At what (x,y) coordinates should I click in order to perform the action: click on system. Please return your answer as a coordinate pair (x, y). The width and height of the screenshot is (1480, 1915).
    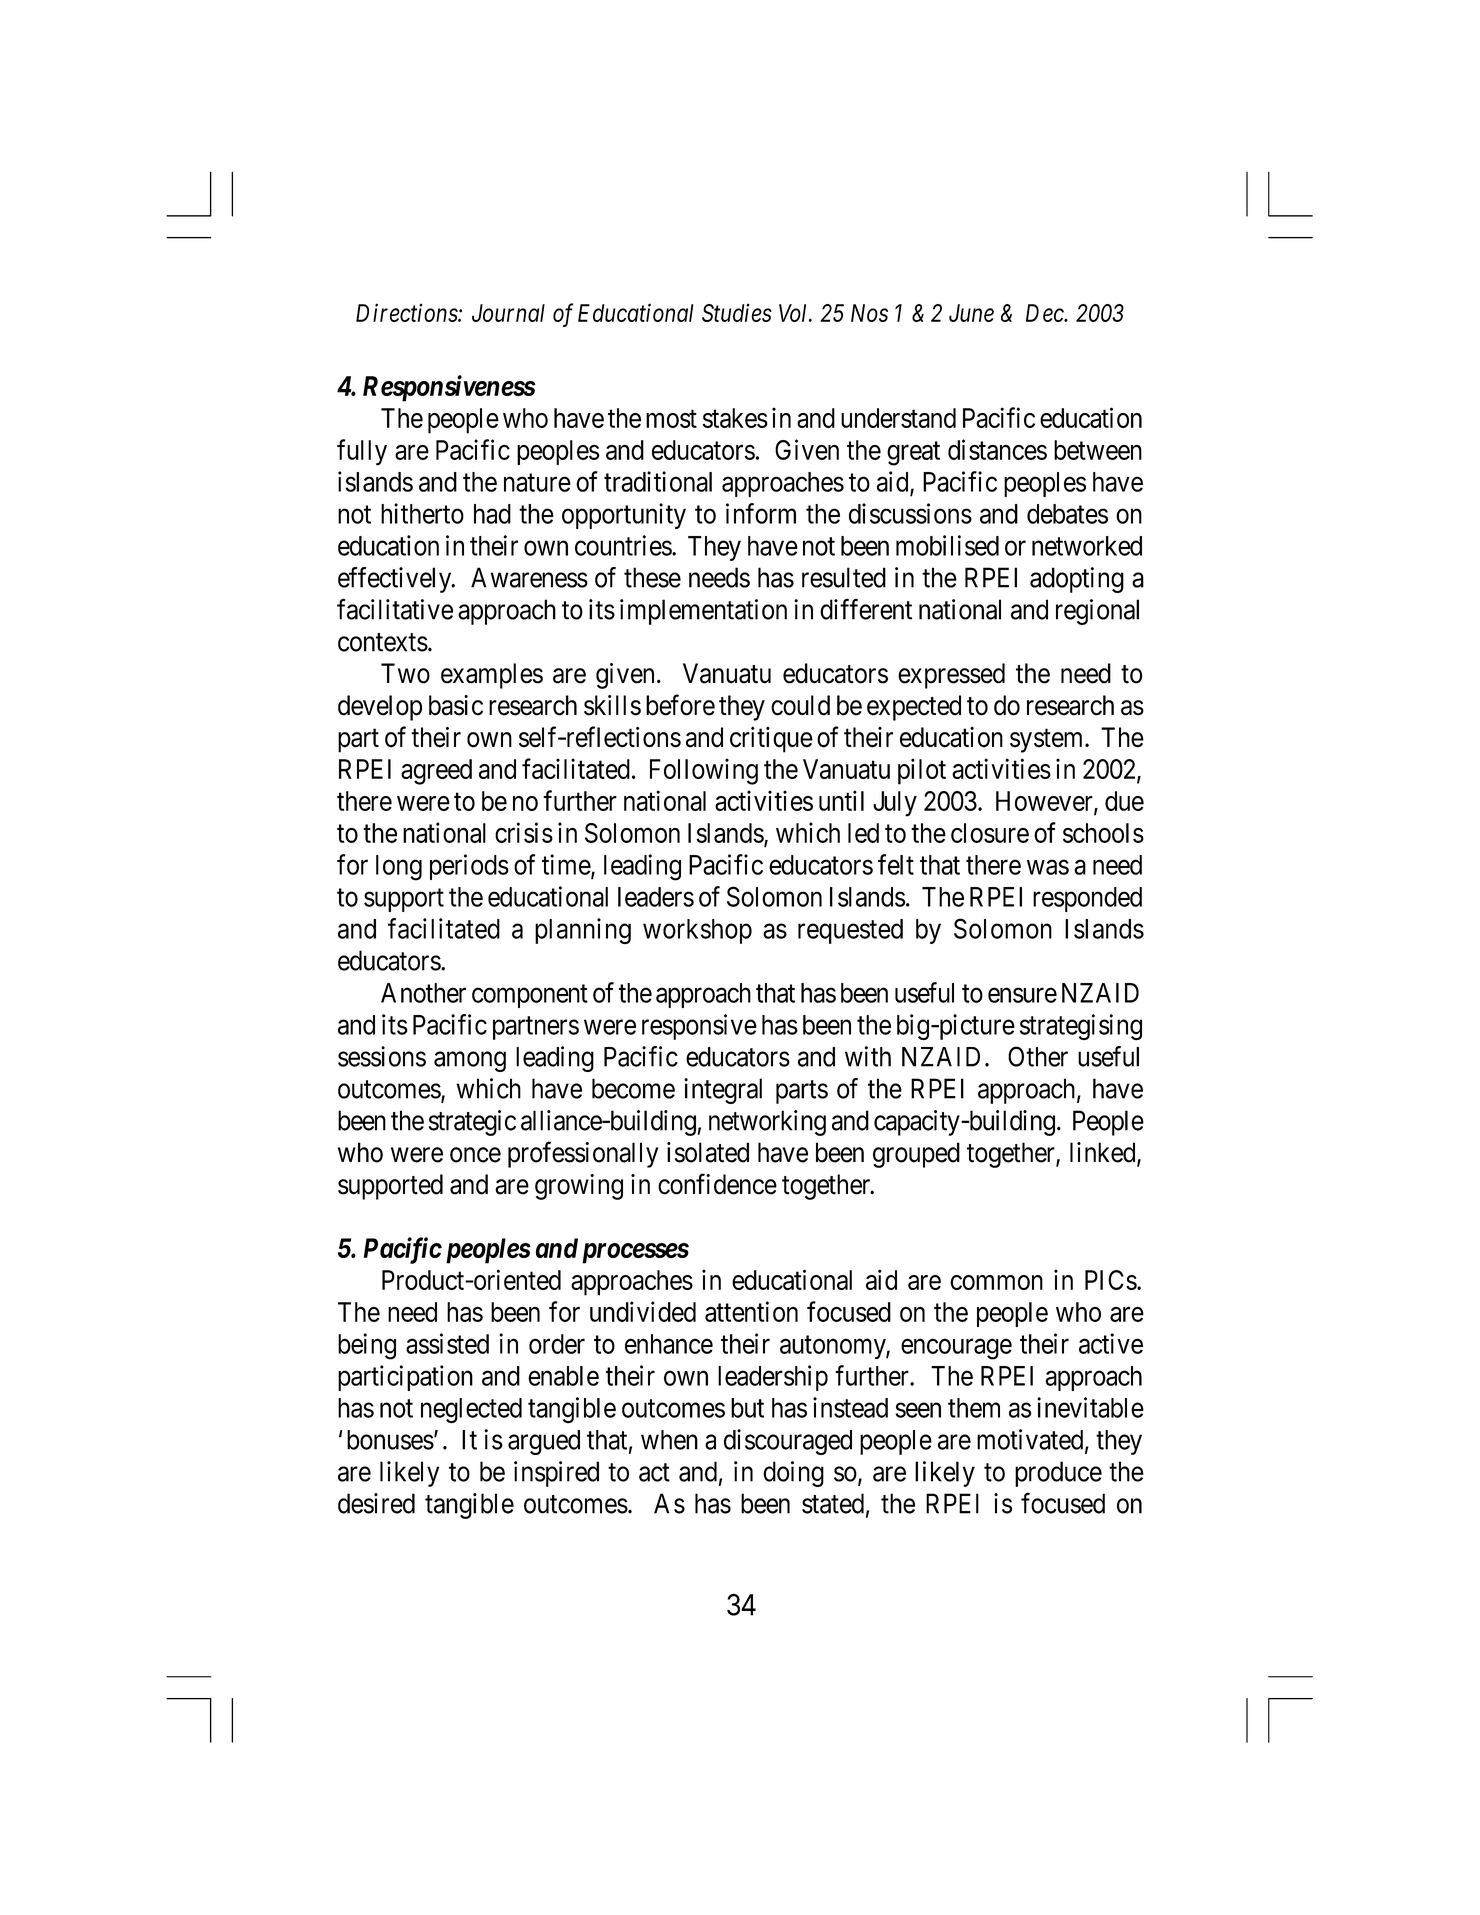
    Looking at the image, I should click on (1048, 741).
